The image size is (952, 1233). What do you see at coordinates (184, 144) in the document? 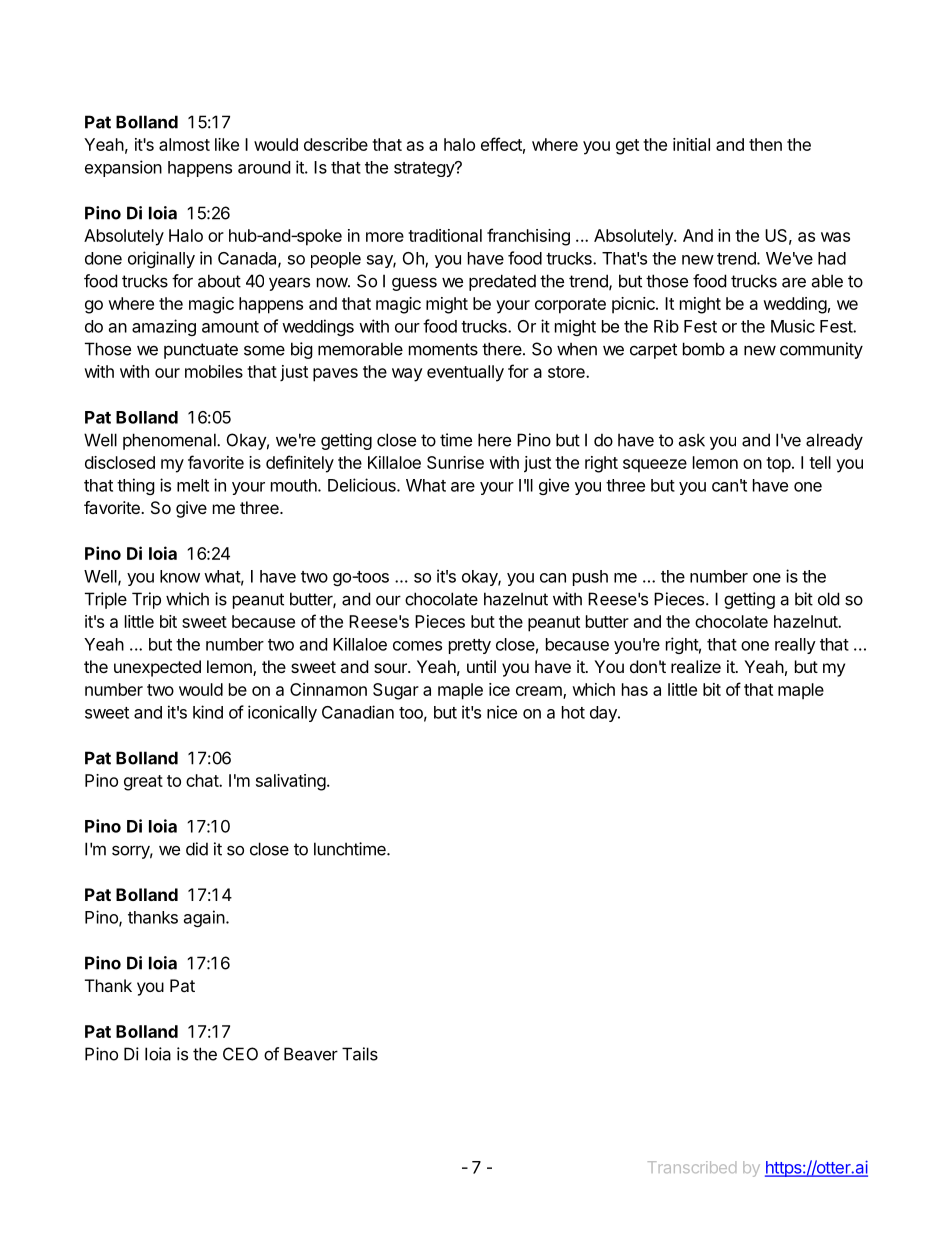
I see `almost` at bounding box center [184, 144].
